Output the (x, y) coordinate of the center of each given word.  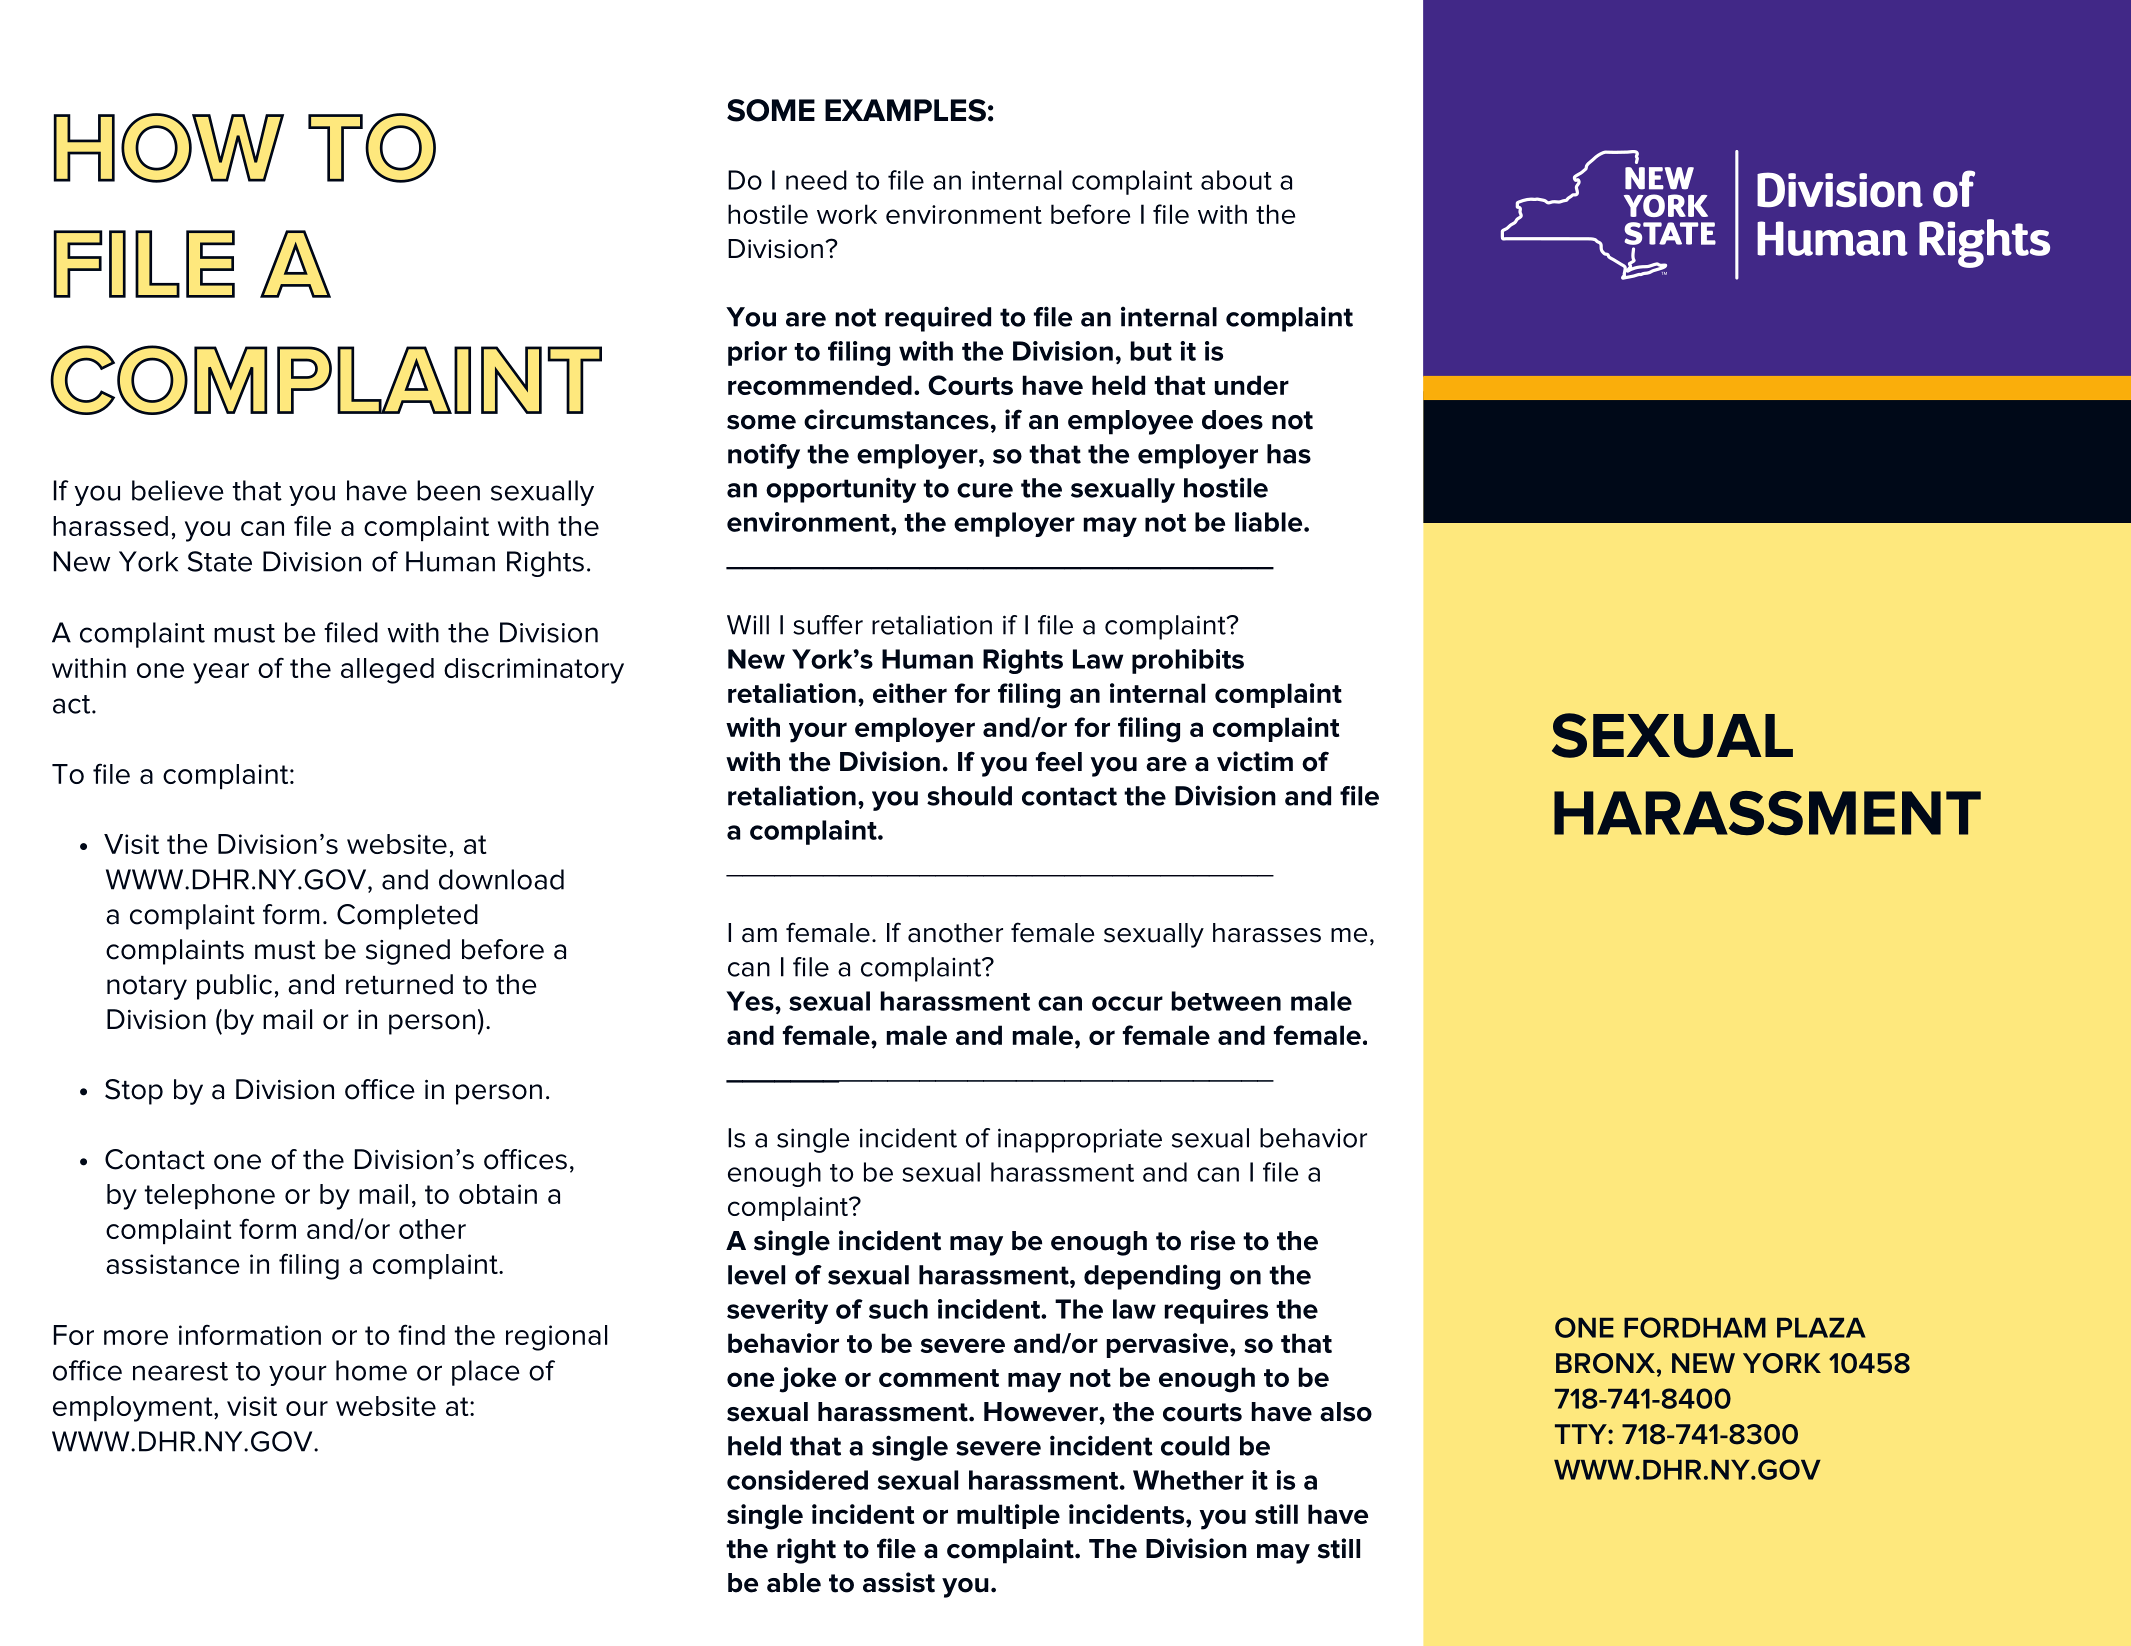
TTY (1582, 1434)
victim (1255, 761)
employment (134, 1409)
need (816, 180)
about (1236, 180)
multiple (1008, 1516)
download (501, 879)
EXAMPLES (905, 110)
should (969, 796)
